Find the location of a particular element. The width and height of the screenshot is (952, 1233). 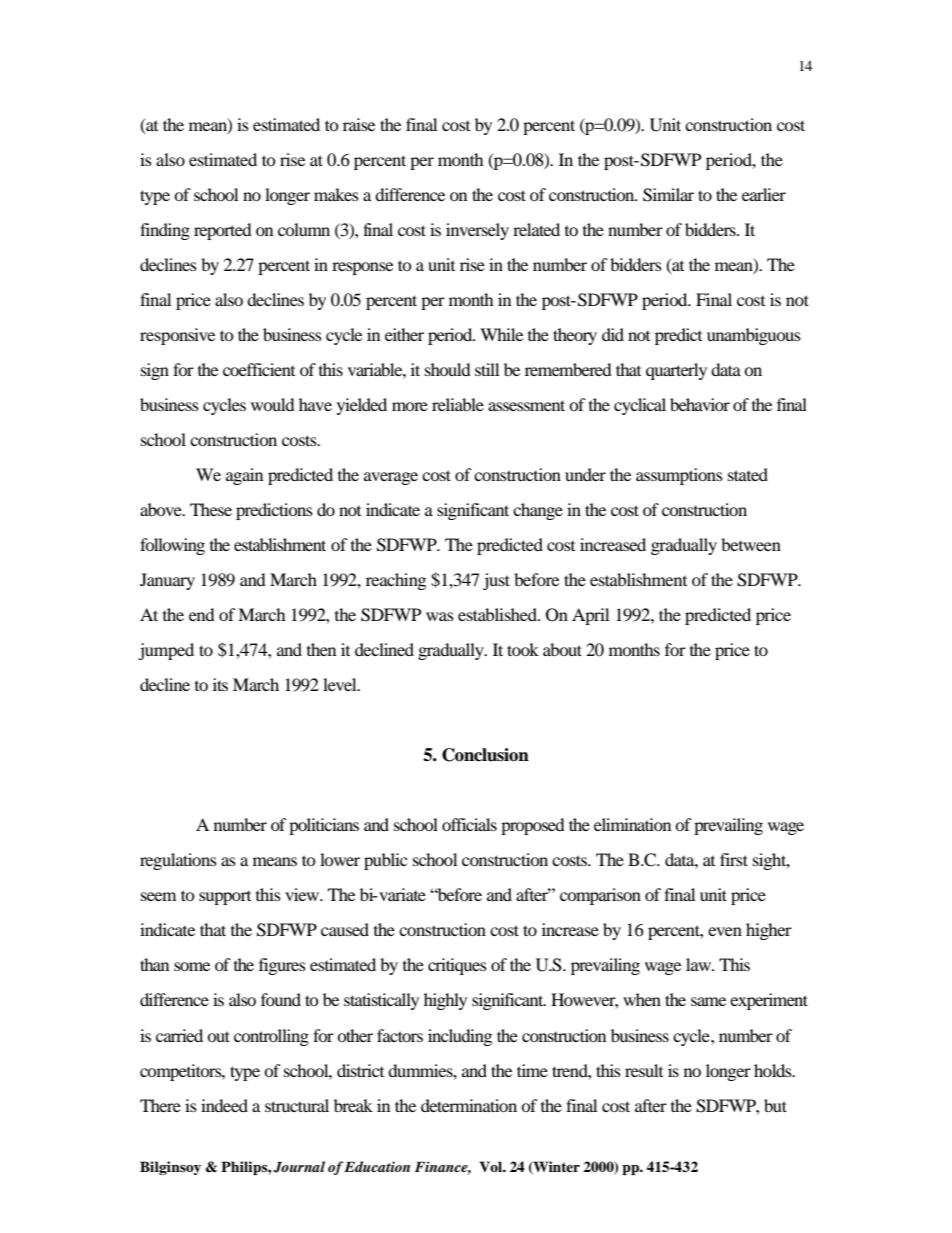

April is located at coordinates (590, 616).
